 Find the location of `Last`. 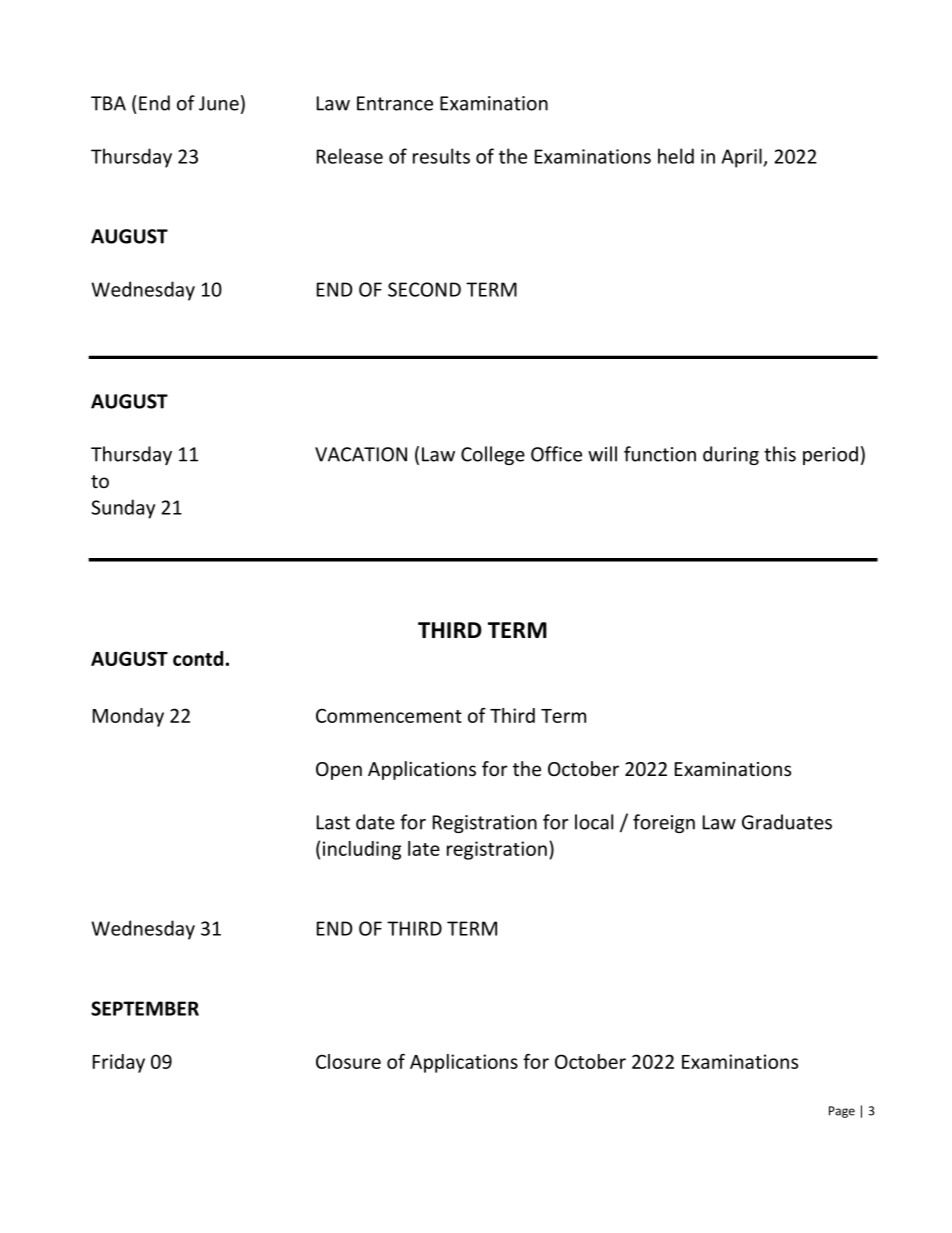

Last is located at coordinates (333, 822).
